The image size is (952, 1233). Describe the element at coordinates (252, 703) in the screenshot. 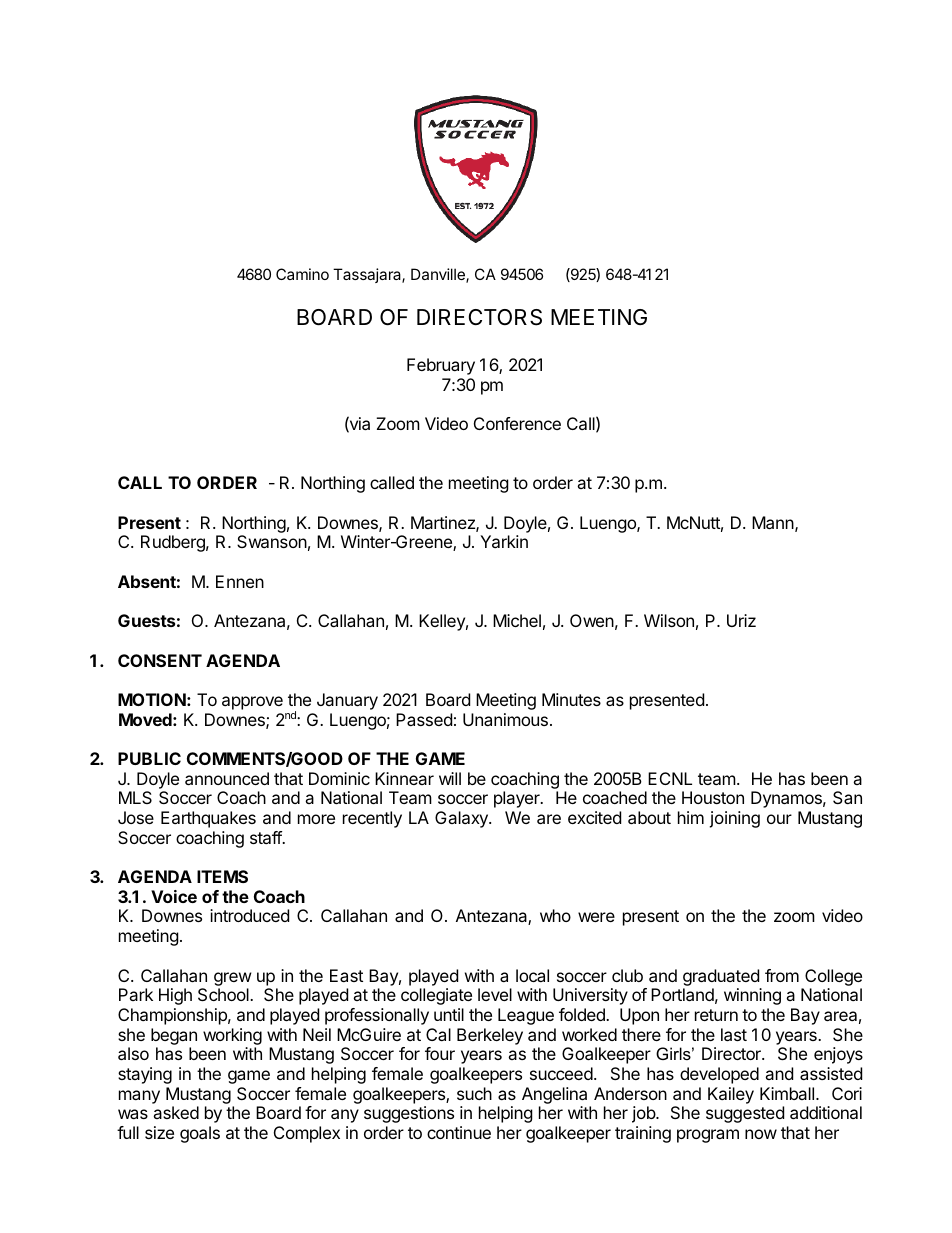

I see `approve` at that location.
